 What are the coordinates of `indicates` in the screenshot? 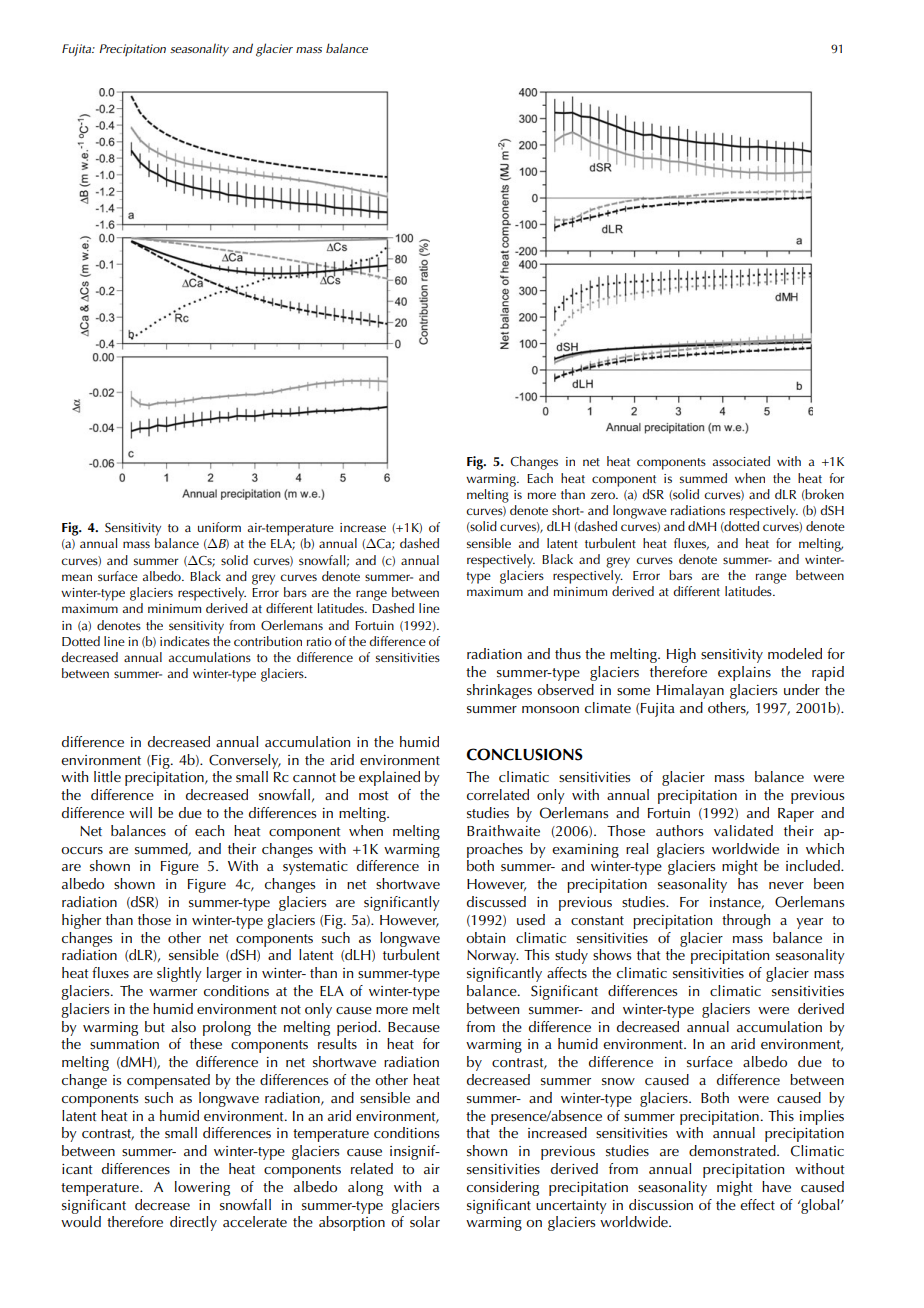 It's located at (185, 641).
